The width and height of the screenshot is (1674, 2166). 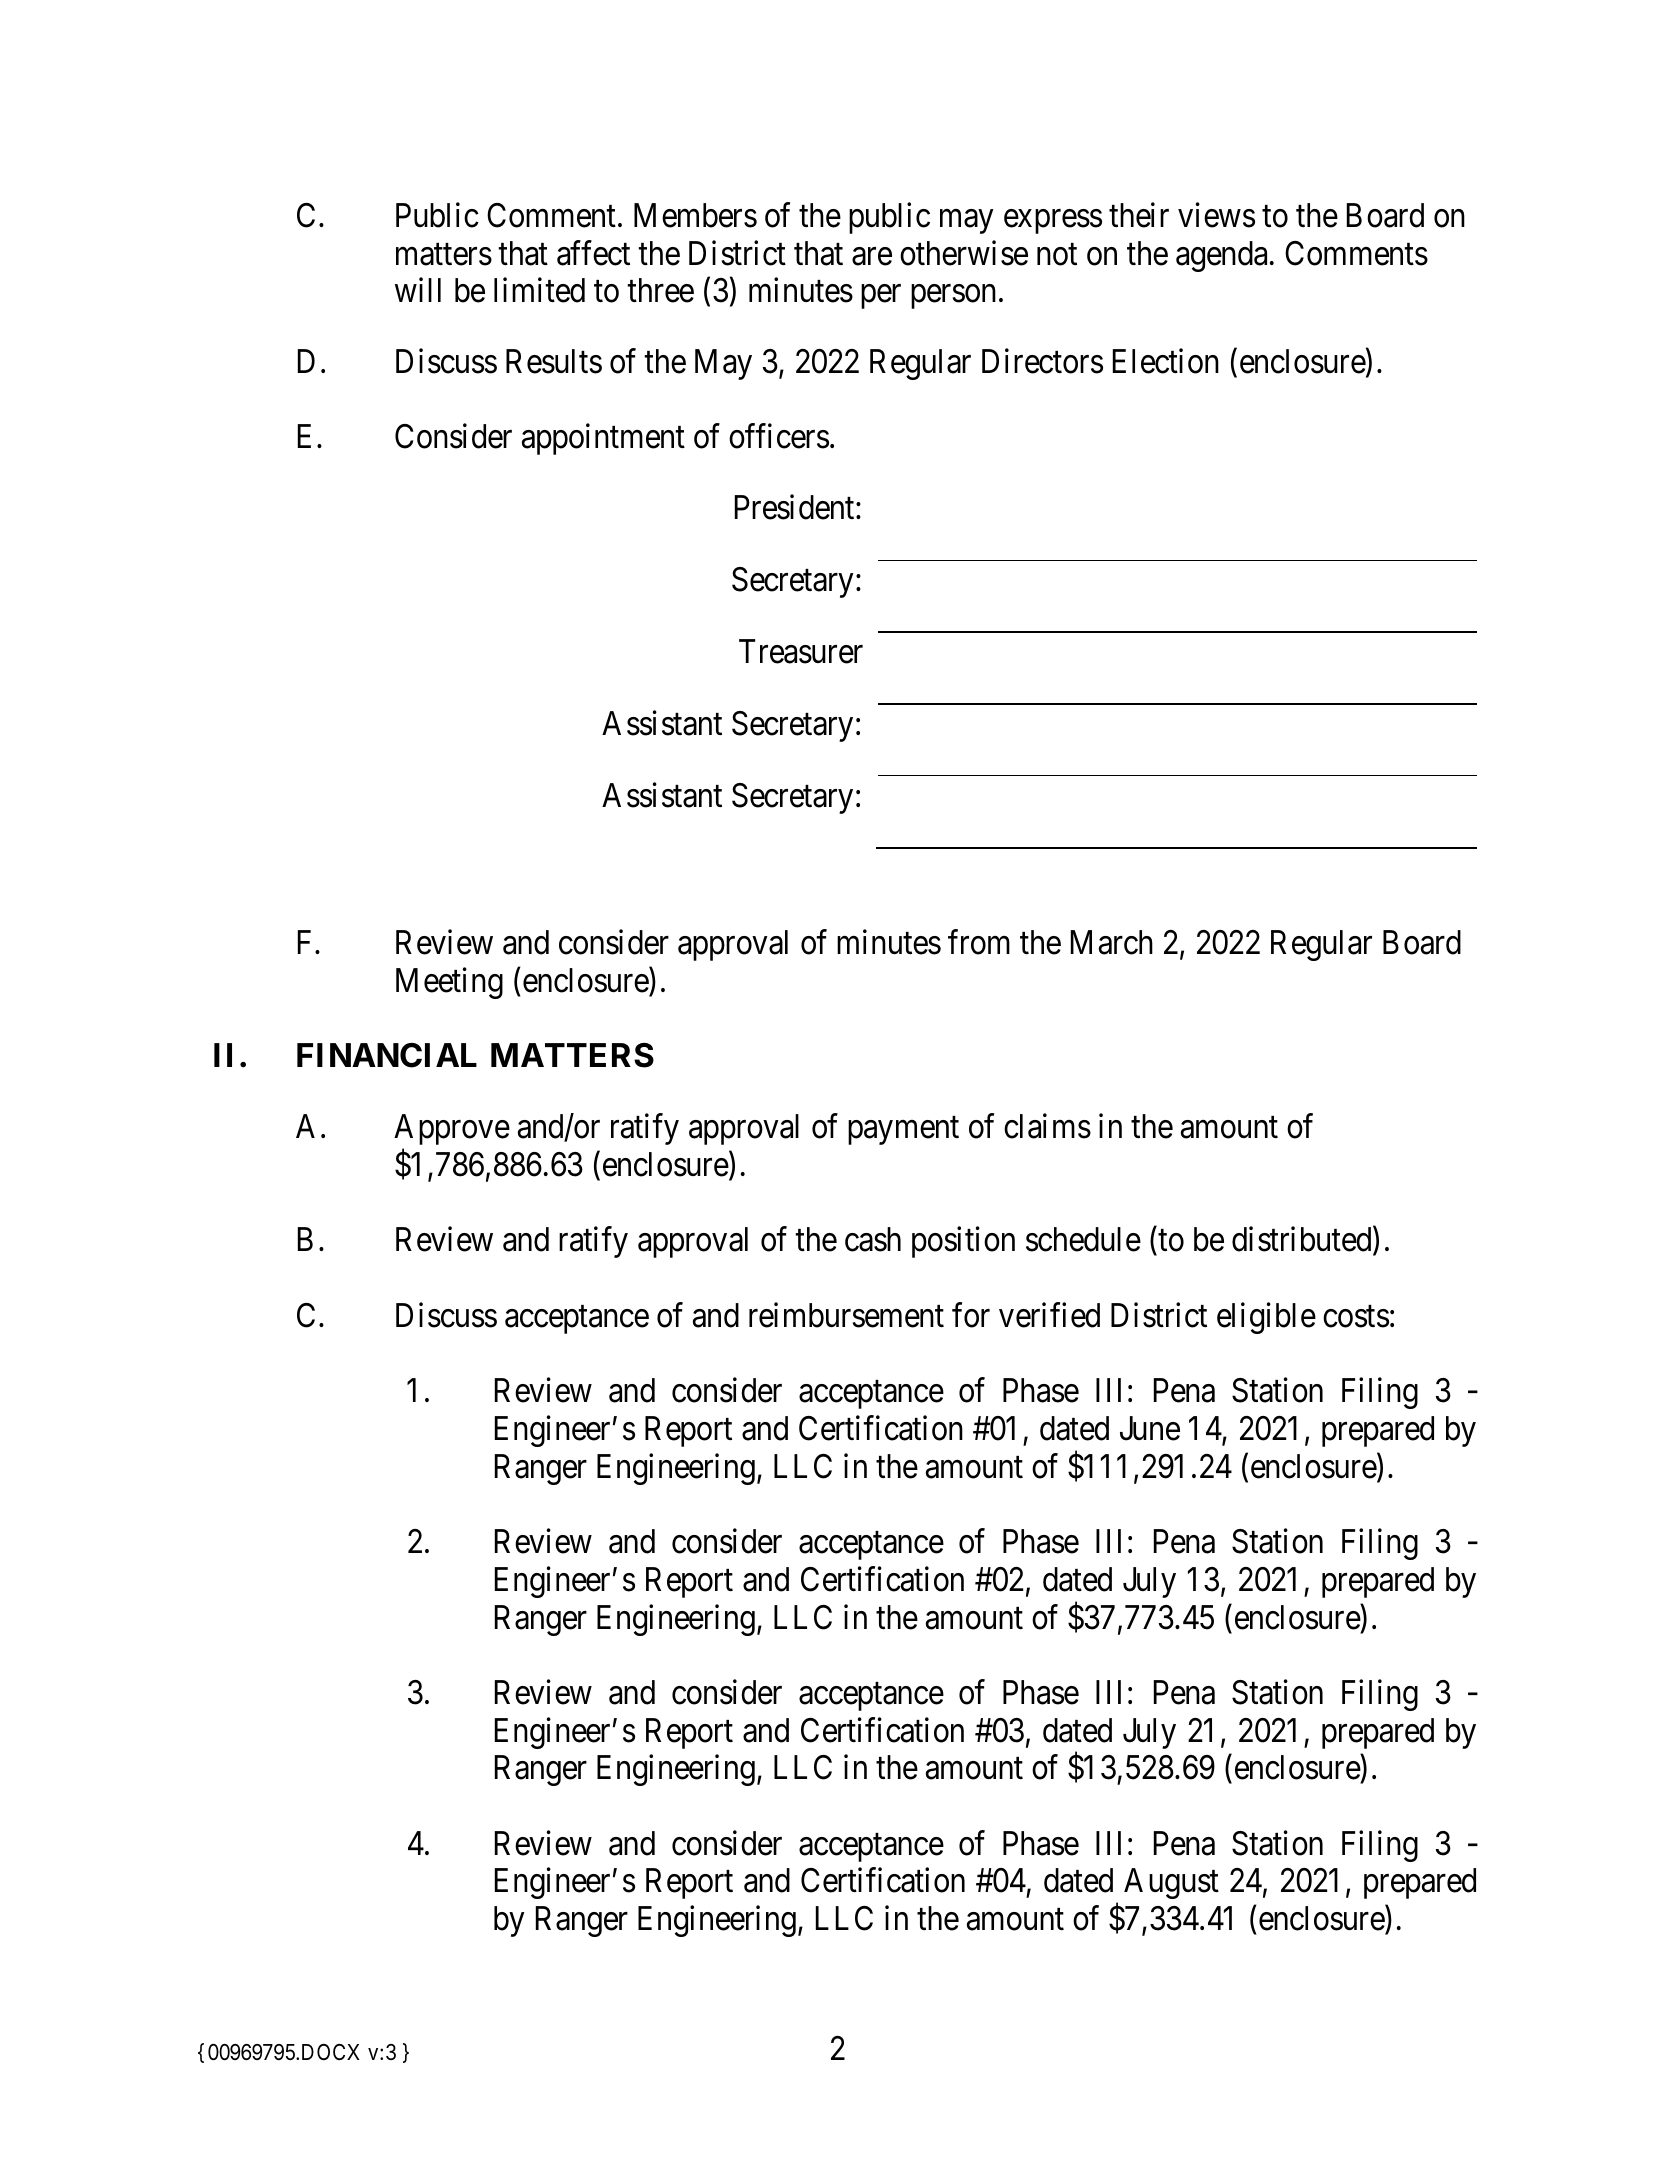 I want to click on Approve, so click(x=452, y=1129).
